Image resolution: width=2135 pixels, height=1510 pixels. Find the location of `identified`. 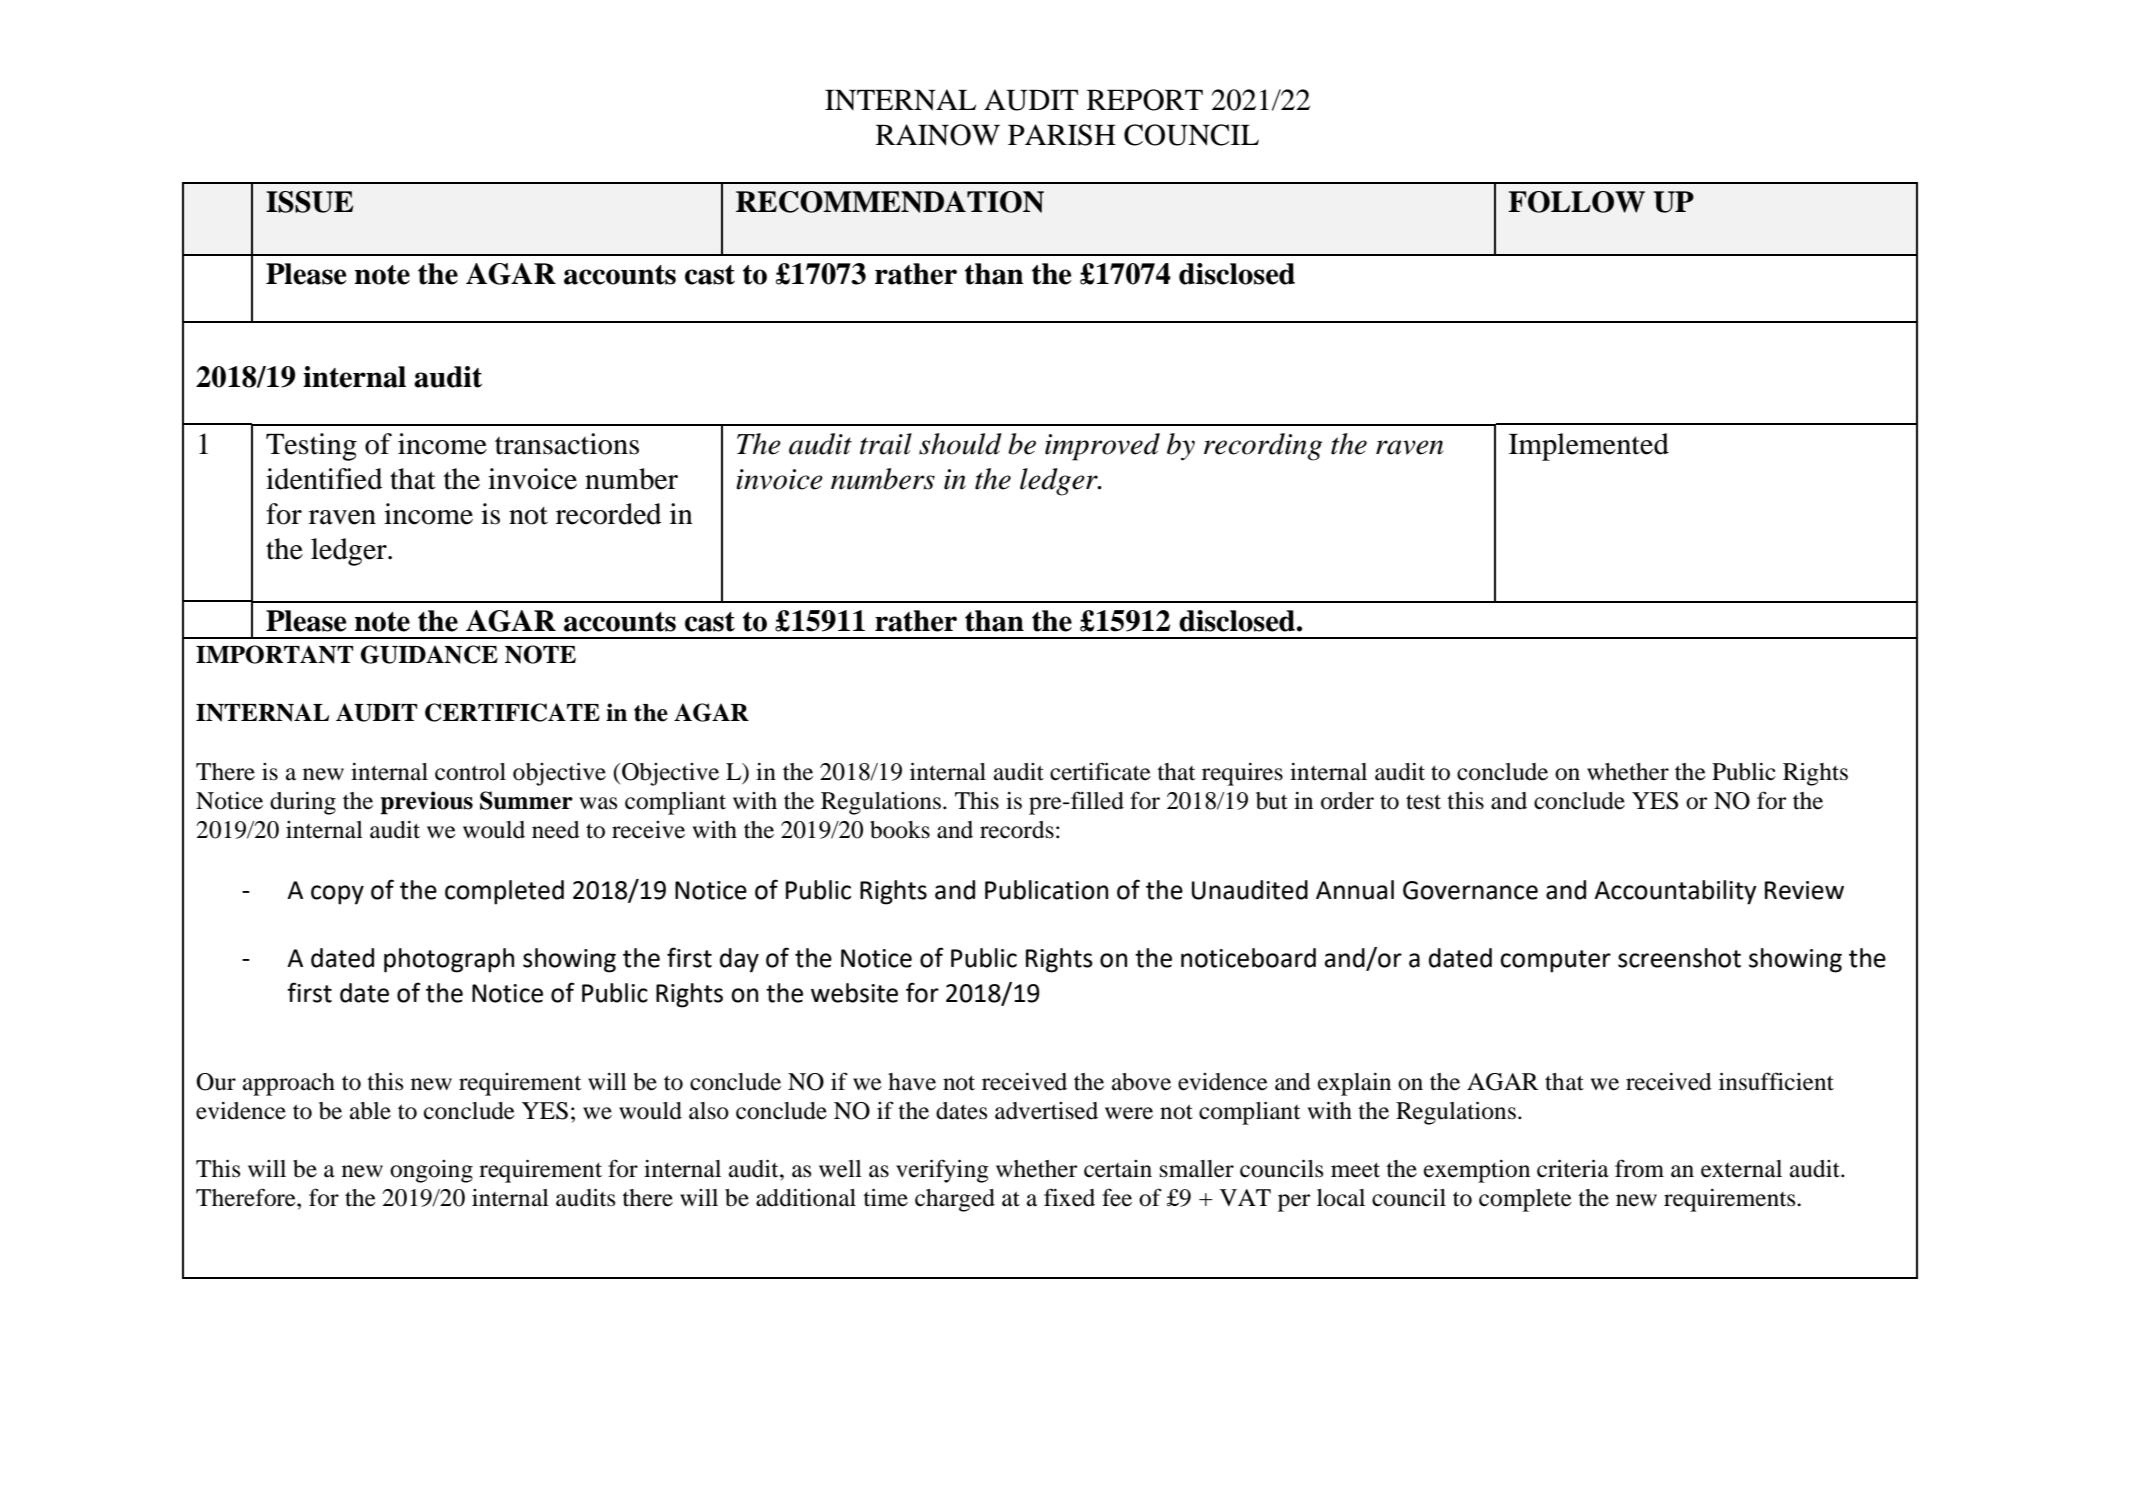

identified is located at coordinates (324, 479).
